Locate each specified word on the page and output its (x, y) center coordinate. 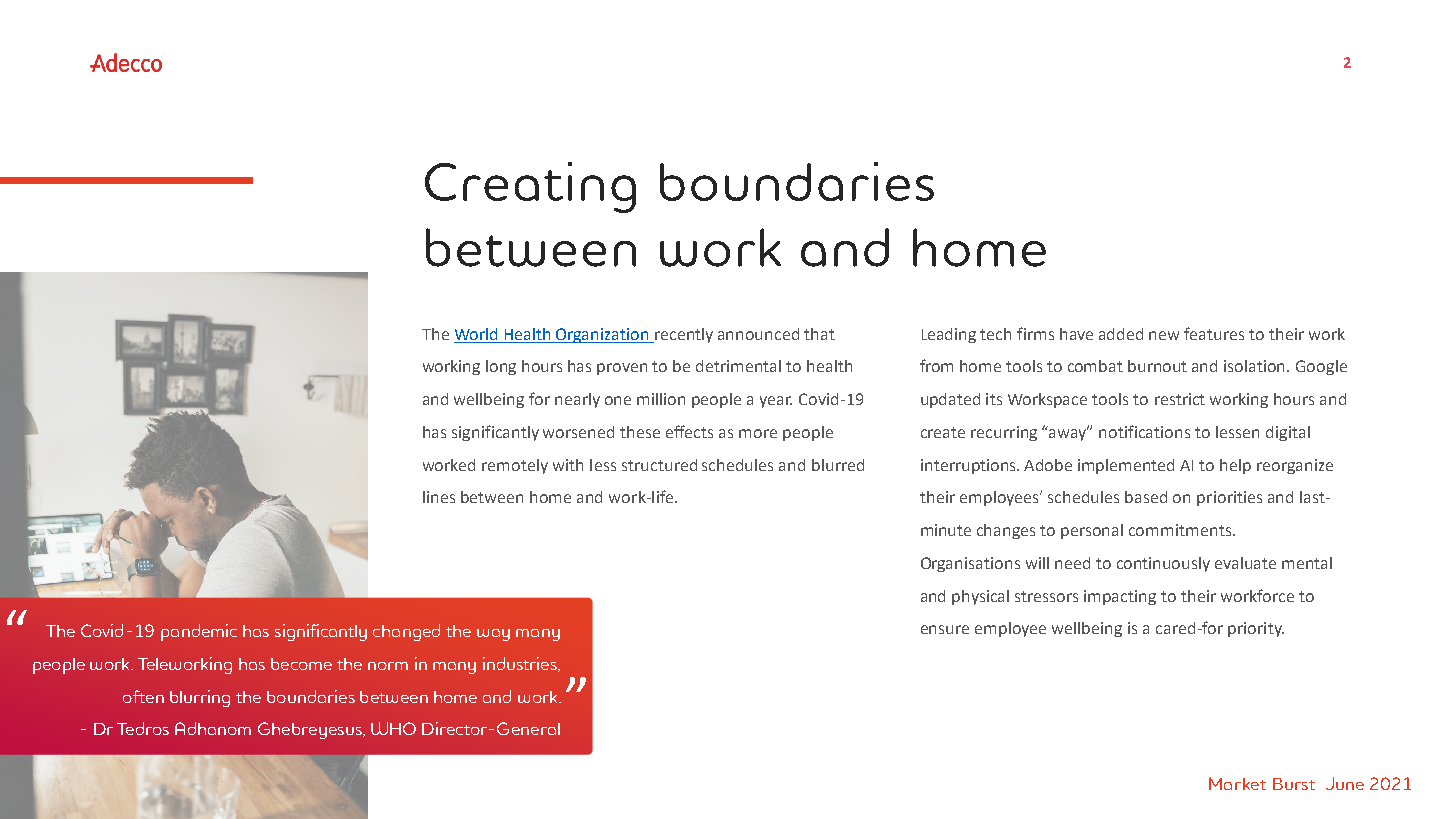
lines (439, 497)
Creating (530, 187)
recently (683, 335)
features (1214, 333)
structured (659, 465)
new (1164, 335)
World (476, 334)
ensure (945, 629)
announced (758, 334)
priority (1256, 629)
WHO (393, 728)
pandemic (199, 632)
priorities (1229, 498)
